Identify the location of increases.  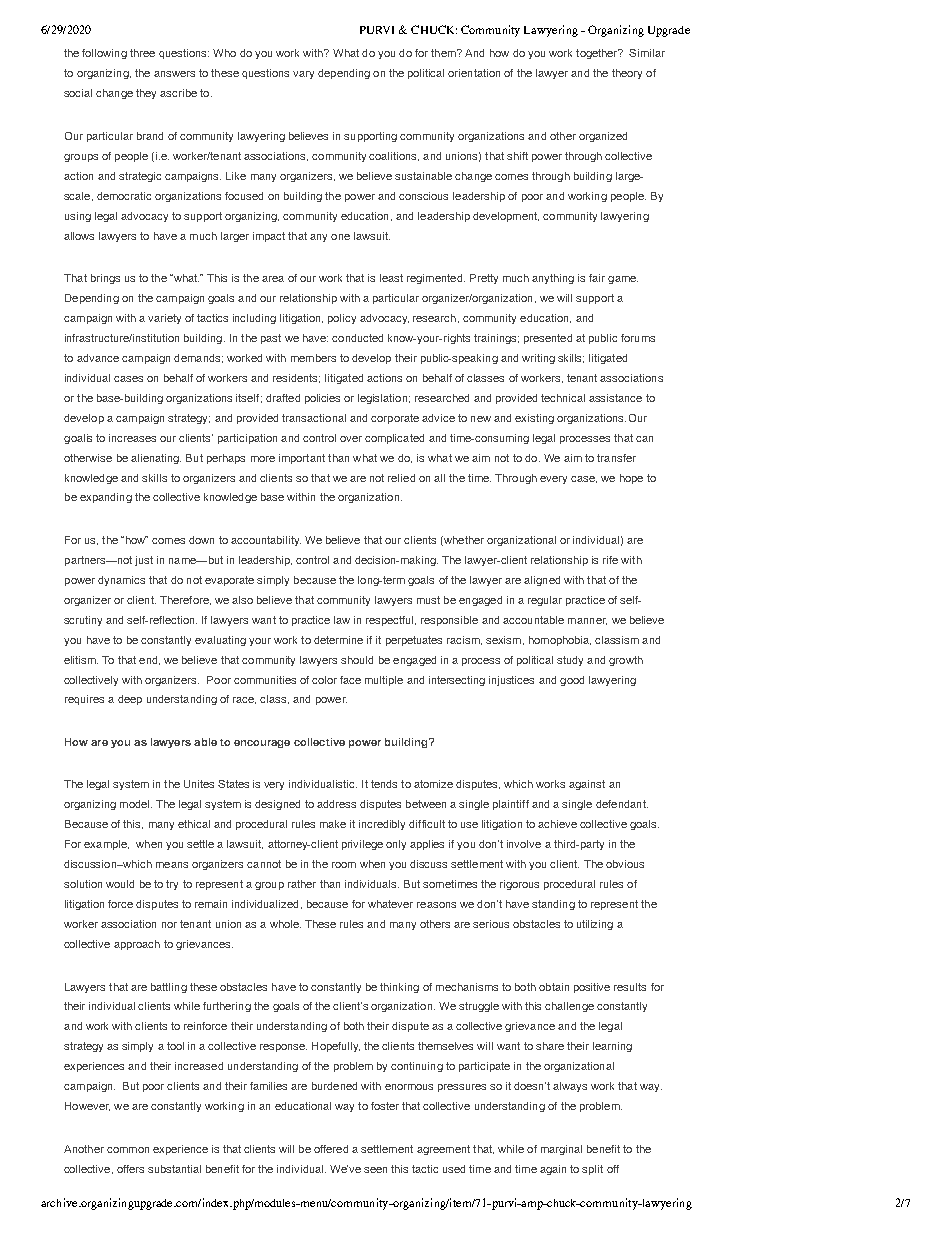
(132, 438).
